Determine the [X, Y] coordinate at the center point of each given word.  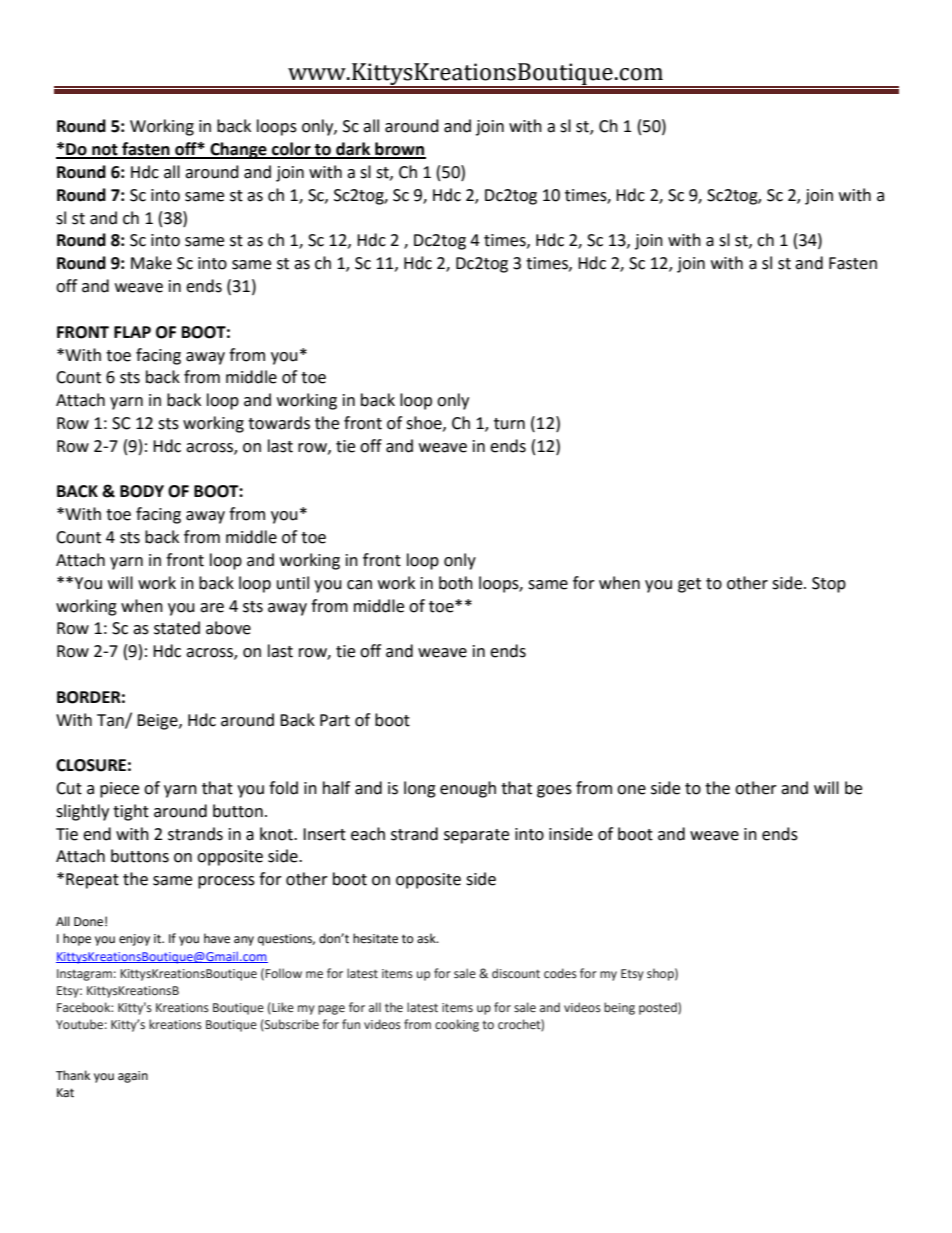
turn [509, 424]
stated [177, 628]
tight [131, 812]
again [133, 1077]
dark [353, 150]
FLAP [132, 332]
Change [238, 150]
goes [554, 791]
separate [476, 836]
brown [399, 150]
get [689, 585]
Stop [829, 585]
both [456, 583]
